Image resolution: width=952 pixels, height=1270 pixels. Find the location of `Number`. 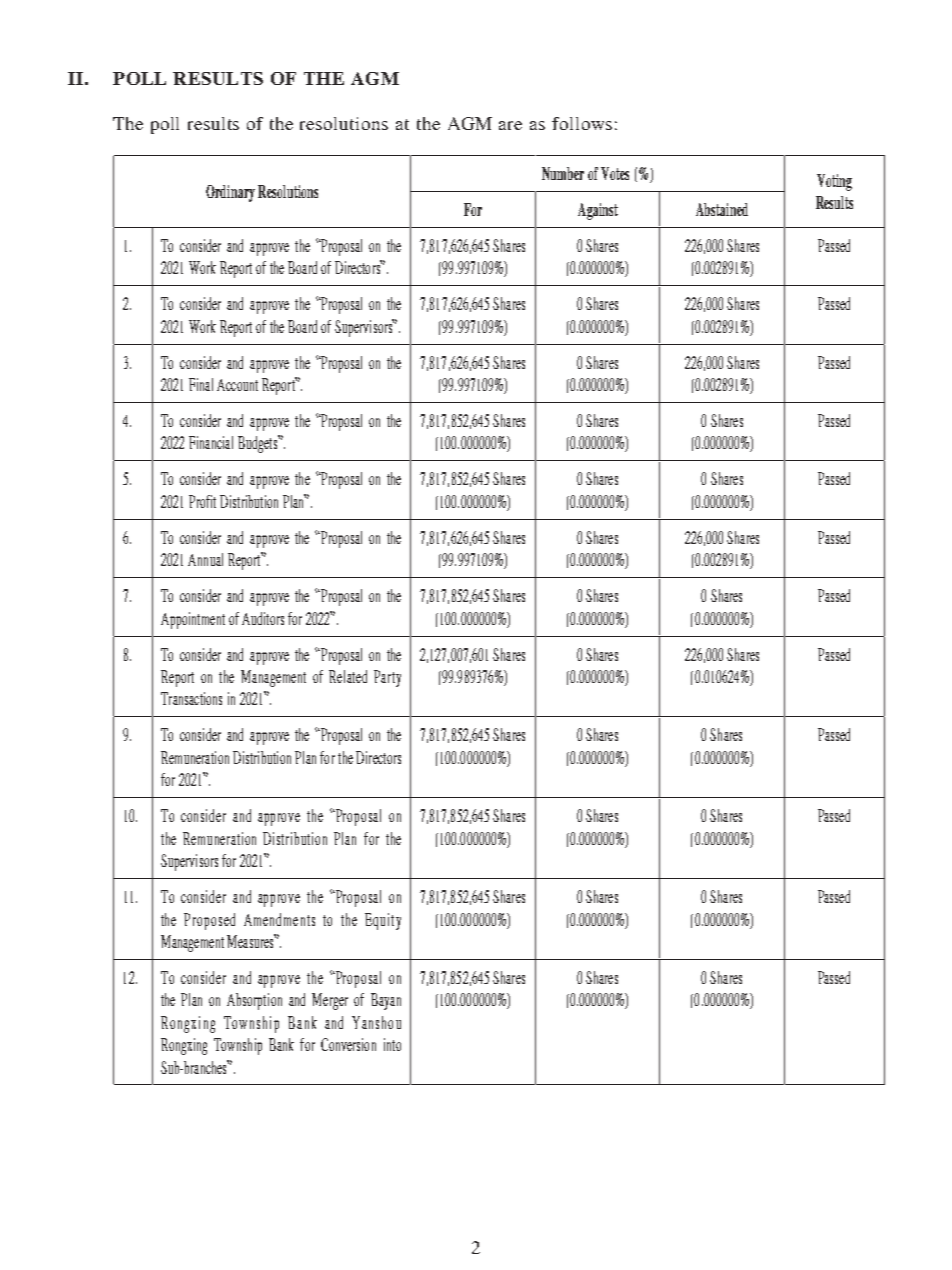

Number is located at coordinates (563, 173).
